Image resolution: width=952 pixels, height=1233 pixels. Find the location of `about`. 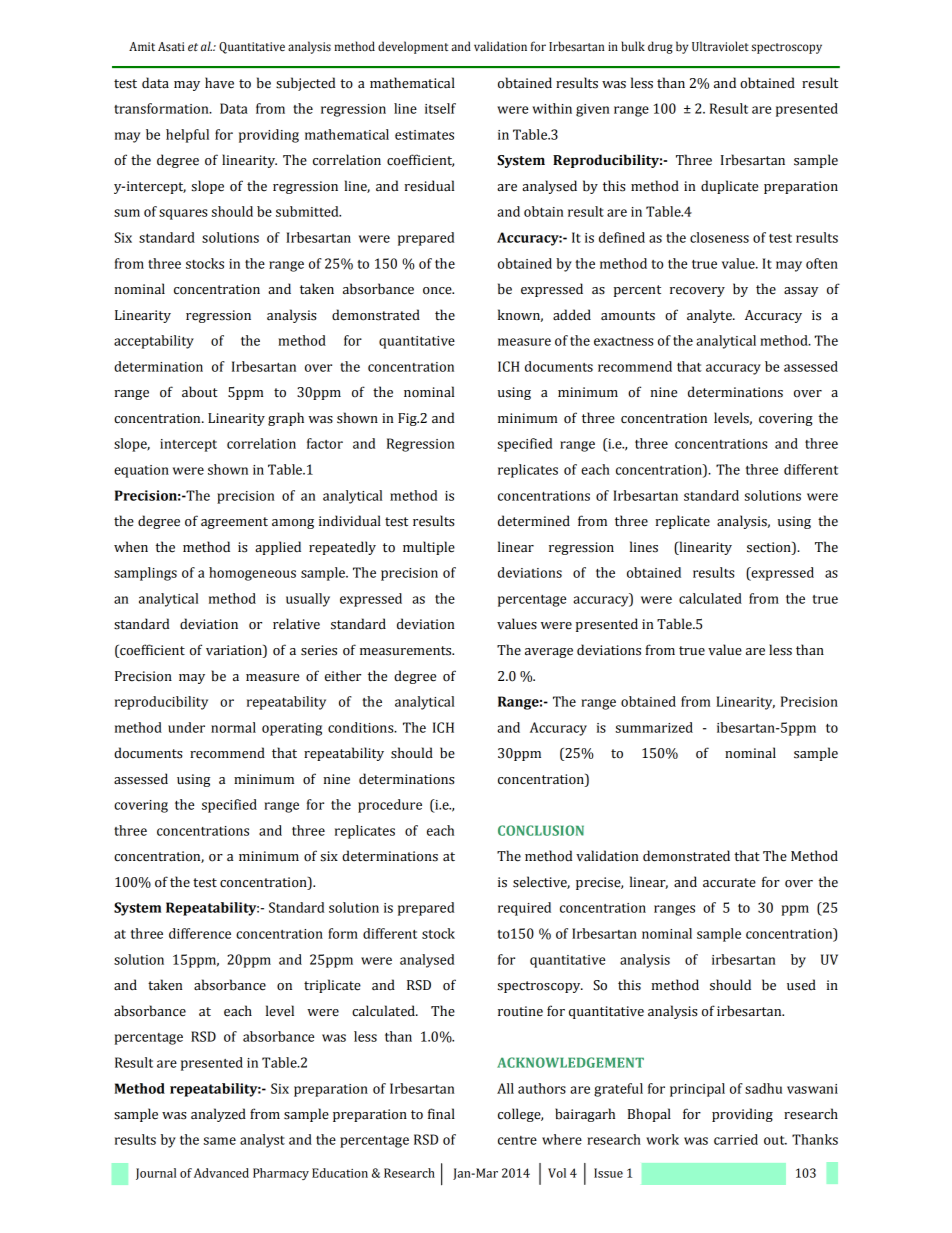

about is located at coordinates (200, 392).
